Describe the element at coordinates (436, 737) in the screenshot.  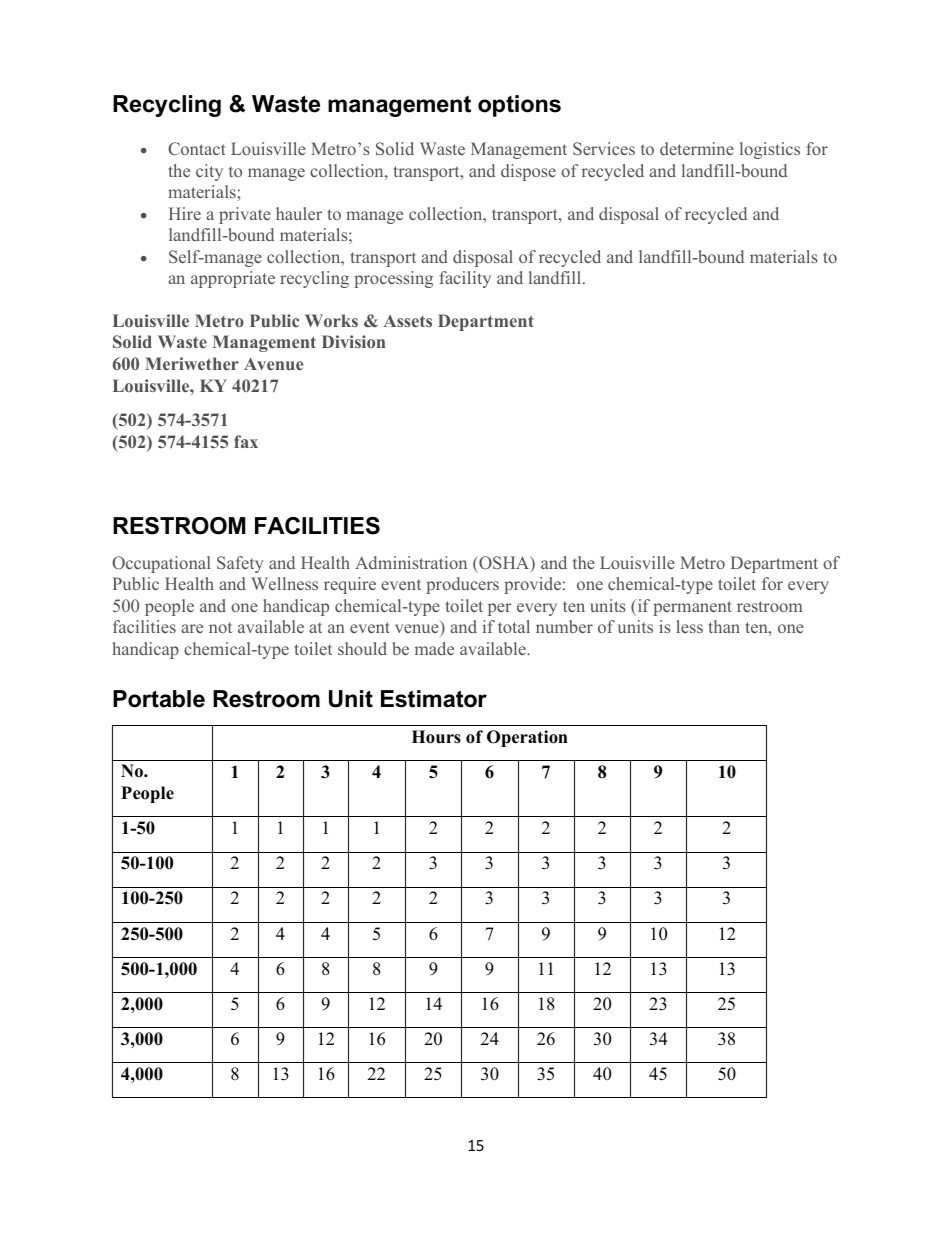
I see `Hours` at that location.
